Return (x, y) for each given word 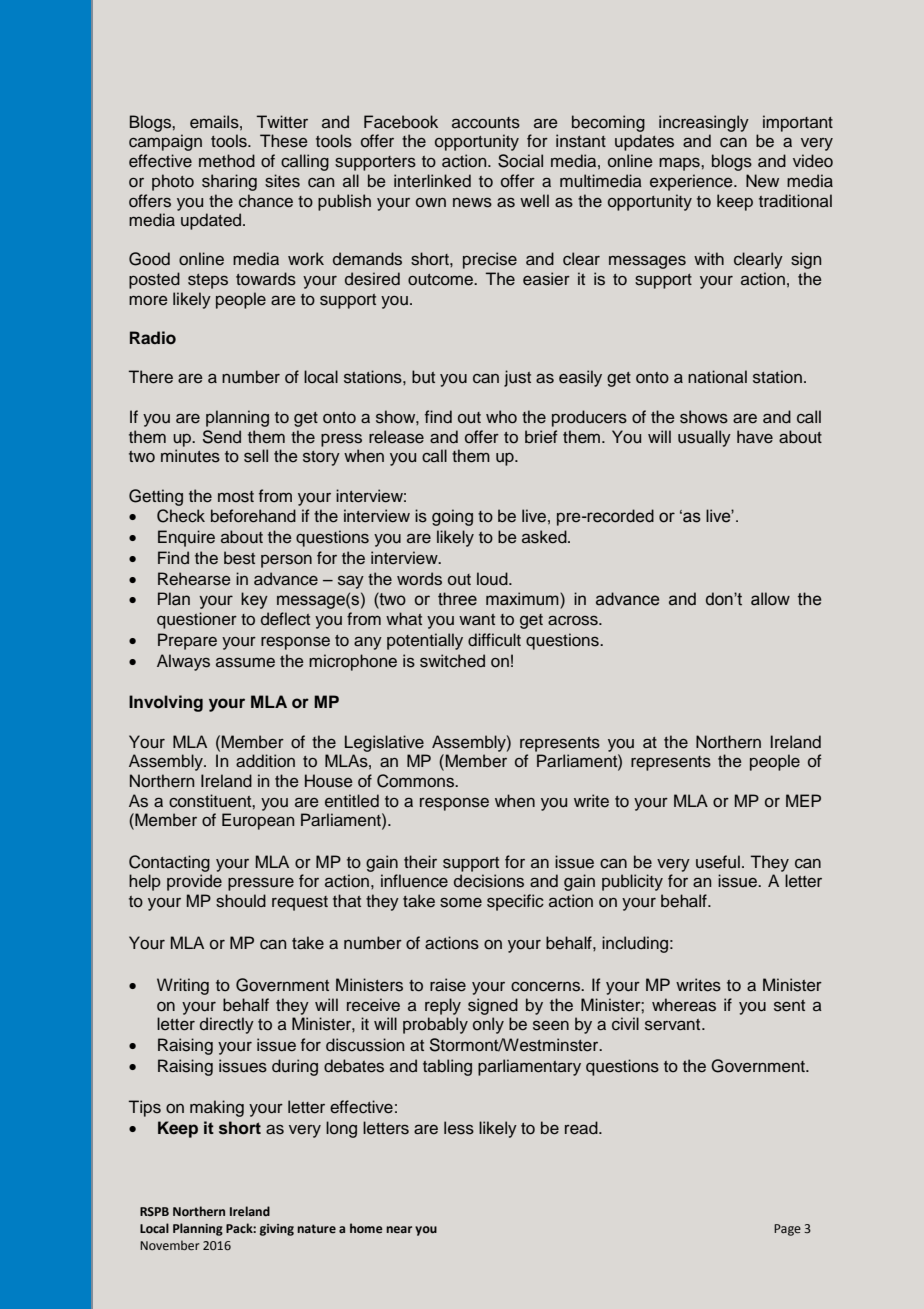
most (236, 497)
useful (718, 862)
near (399, 1229)
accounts (486, 123)
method (227, 161)
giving (277, 1230)
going (452, 517)
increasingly (704, 123)
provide (194, 882)
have (755, 437)
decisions (489, 881)
